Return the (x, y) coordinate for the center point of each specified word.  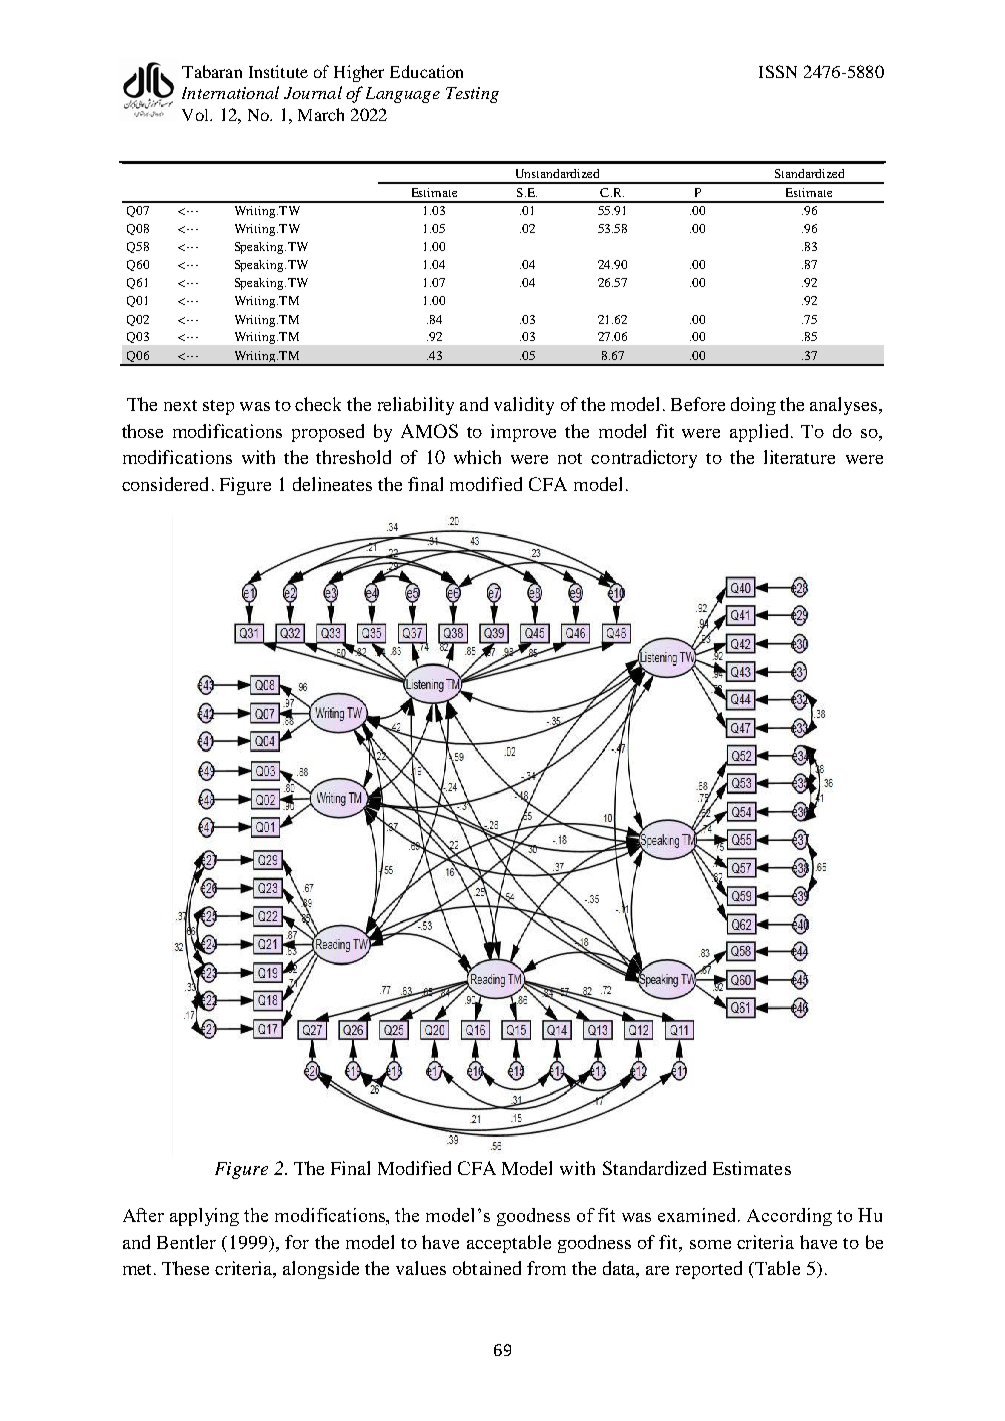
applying (204, 1217)
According (789, 1217)
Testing (472, 95)
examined (698, 1215)
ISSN (778, 71)
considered (165, 484)
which (477, 457)
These (185, 1268)
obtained (487, 1268)
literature (799, 457)
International (230, 92)
